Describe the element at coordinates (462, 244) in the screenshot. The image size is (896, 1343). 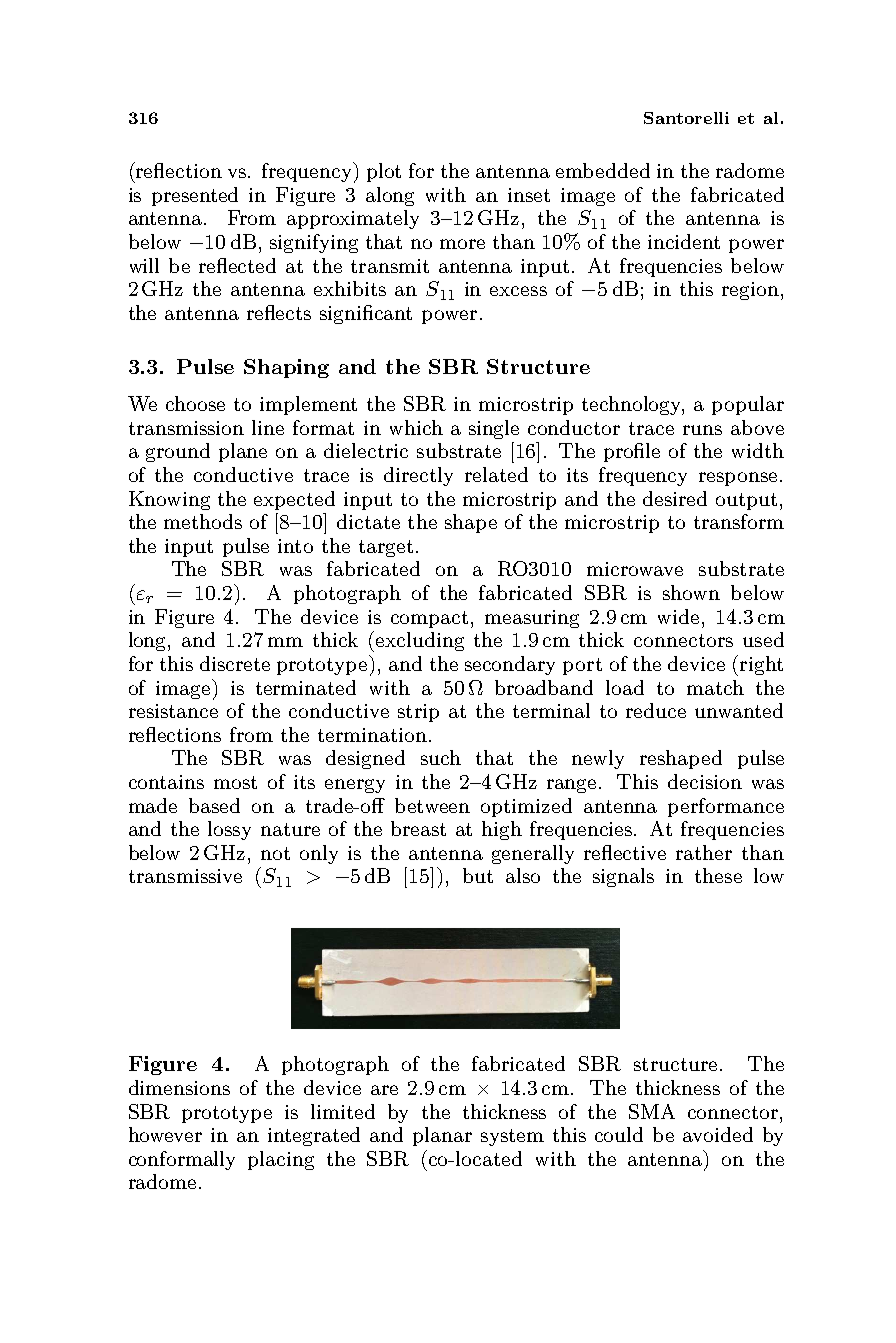
I see `more` at that location.
